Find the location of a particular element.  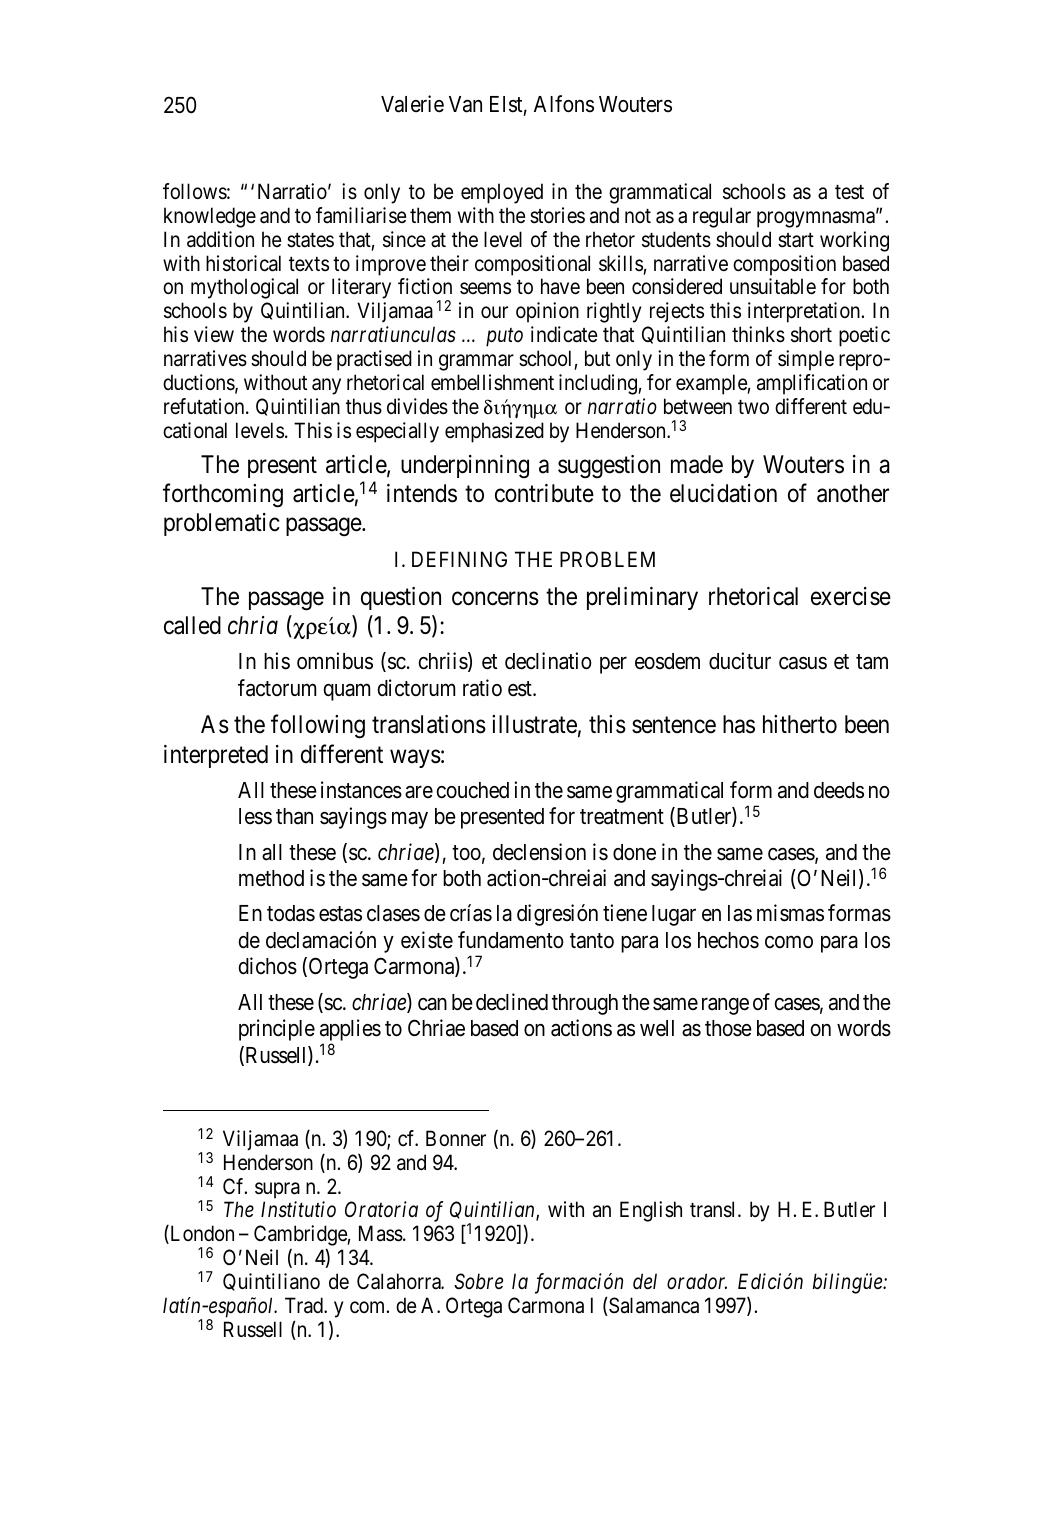

method is located at coordinates (271, 878).
